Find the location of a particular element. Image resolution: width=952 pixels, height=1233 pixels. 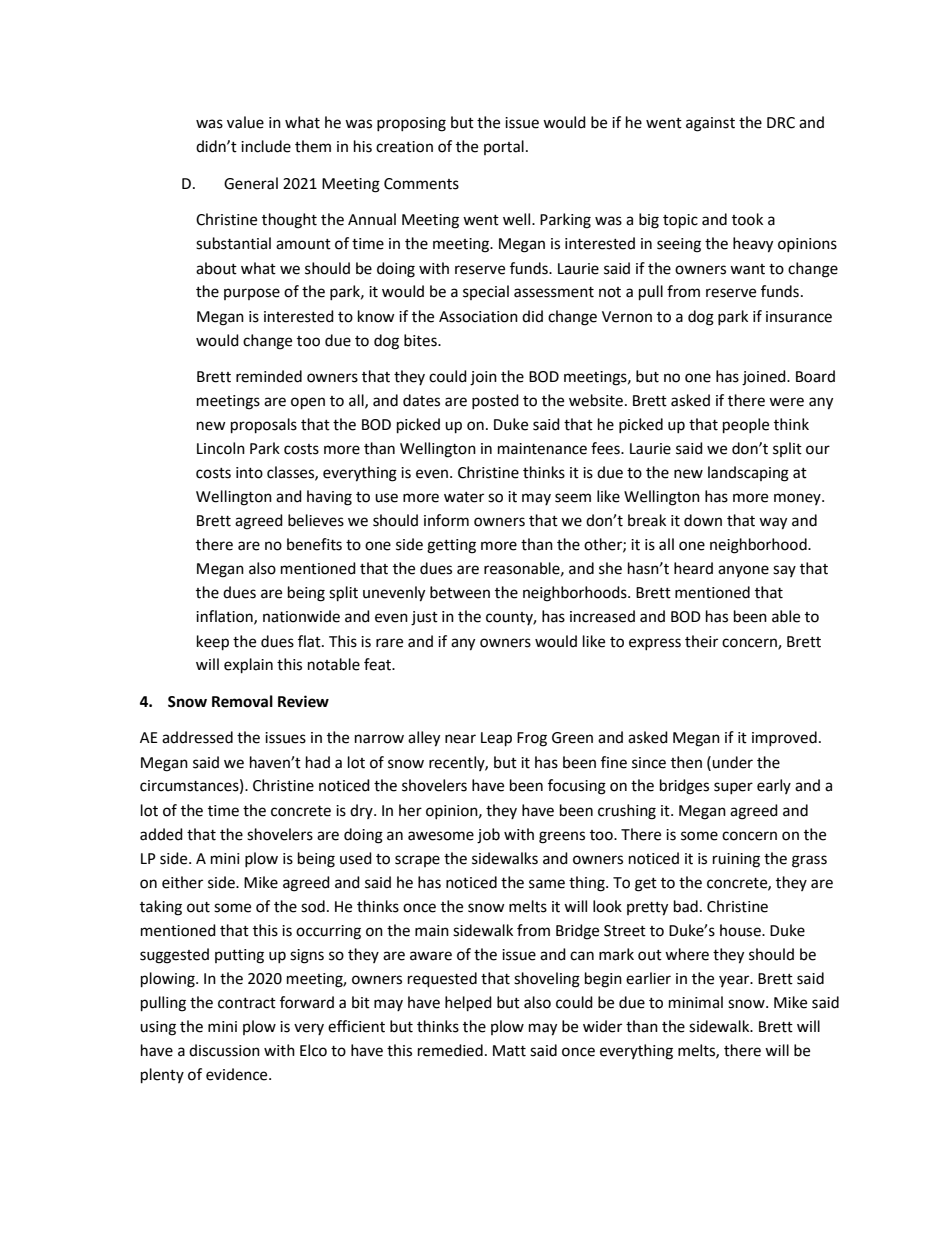

anyone is located at coordinates (743, 571).
